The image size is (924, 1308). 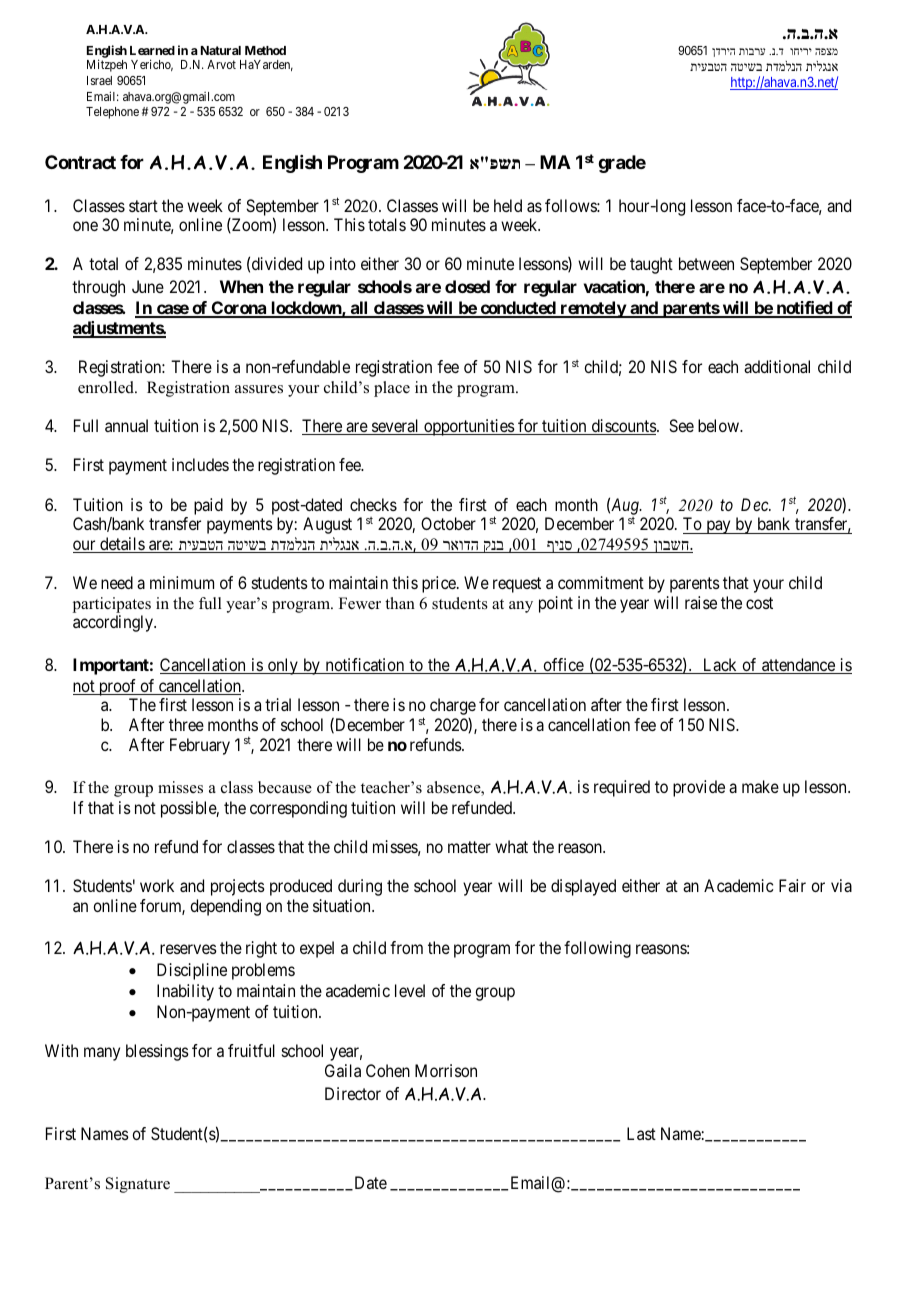 What do you see at coordinates (440, 584) in the image?
I see `price` at bounding box center [440, 584].
